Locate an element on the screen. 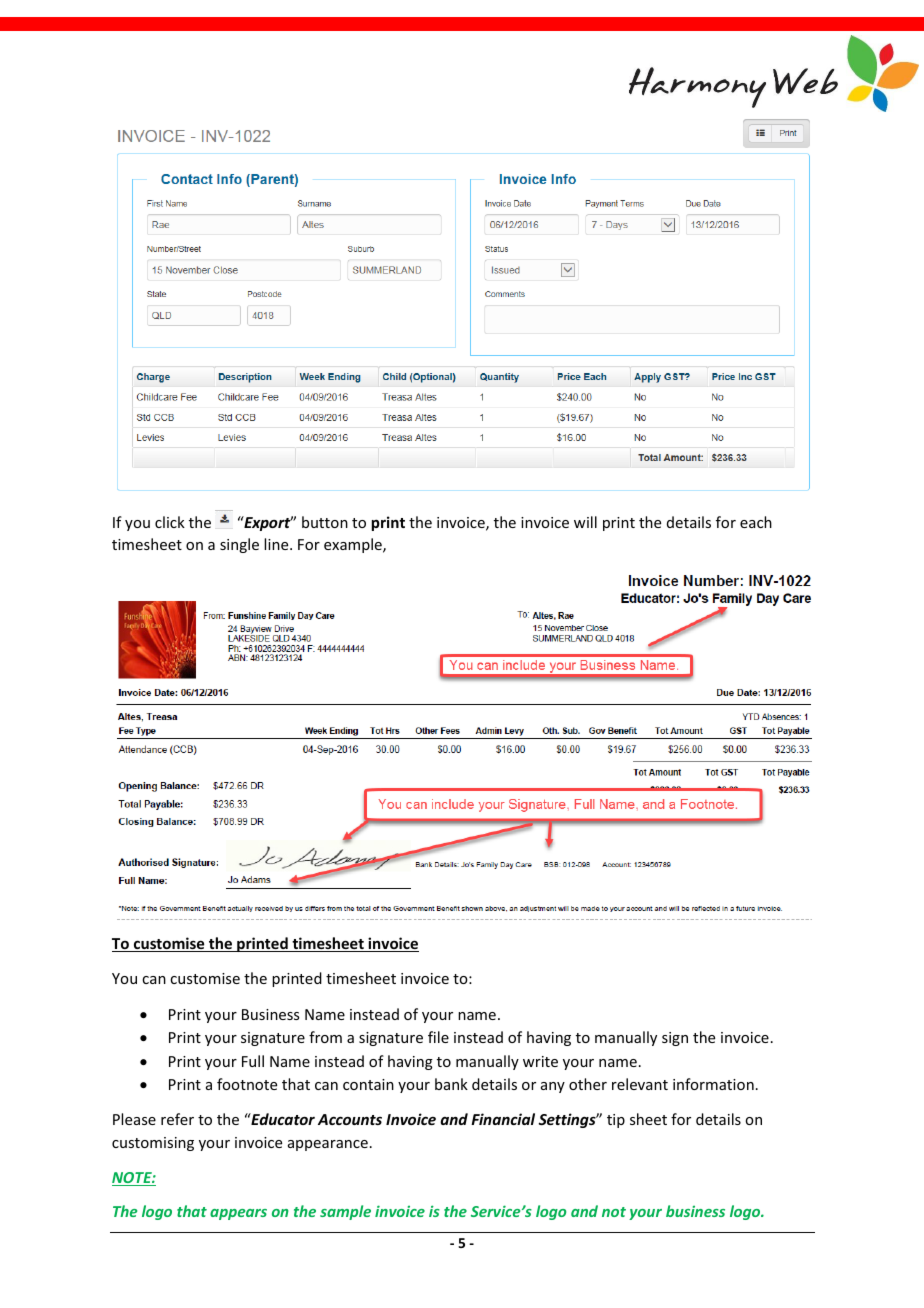 This screenshot has height=1308, width=924. tip is located at coordinates (616, 1121).
